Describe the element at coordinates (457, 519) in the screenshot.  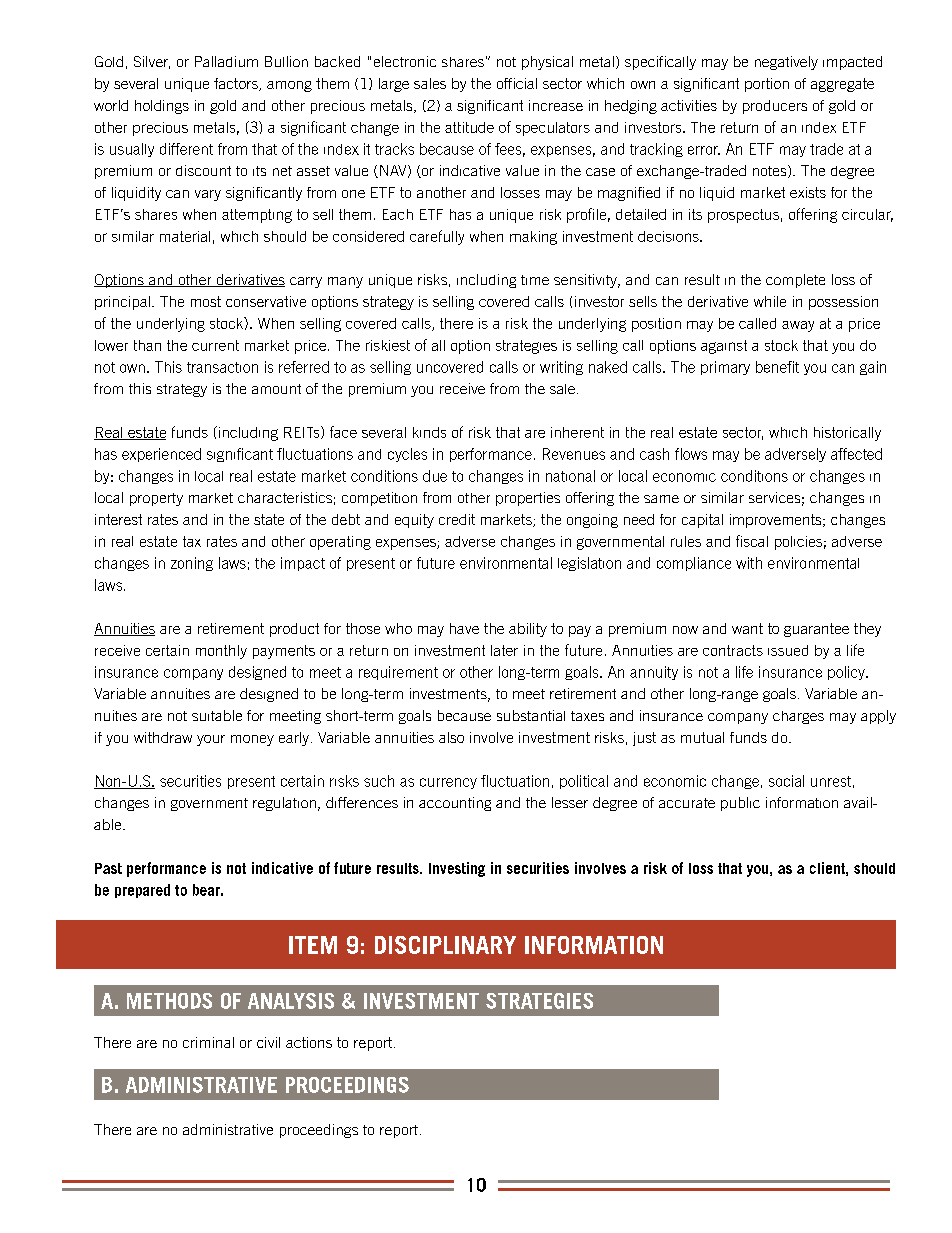
I see `credit` at that location.
